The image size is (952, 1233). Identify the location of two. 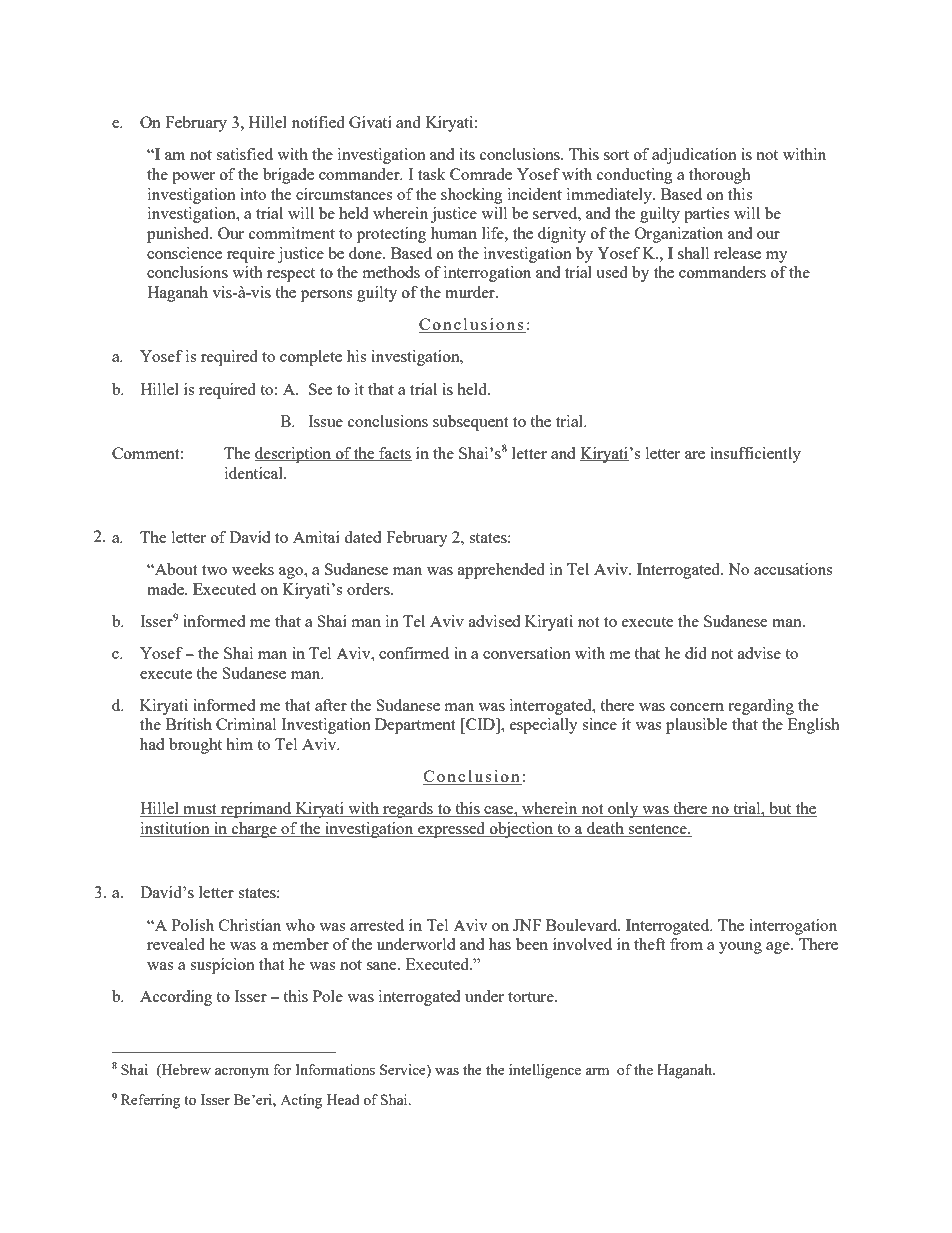
(214, 570).
